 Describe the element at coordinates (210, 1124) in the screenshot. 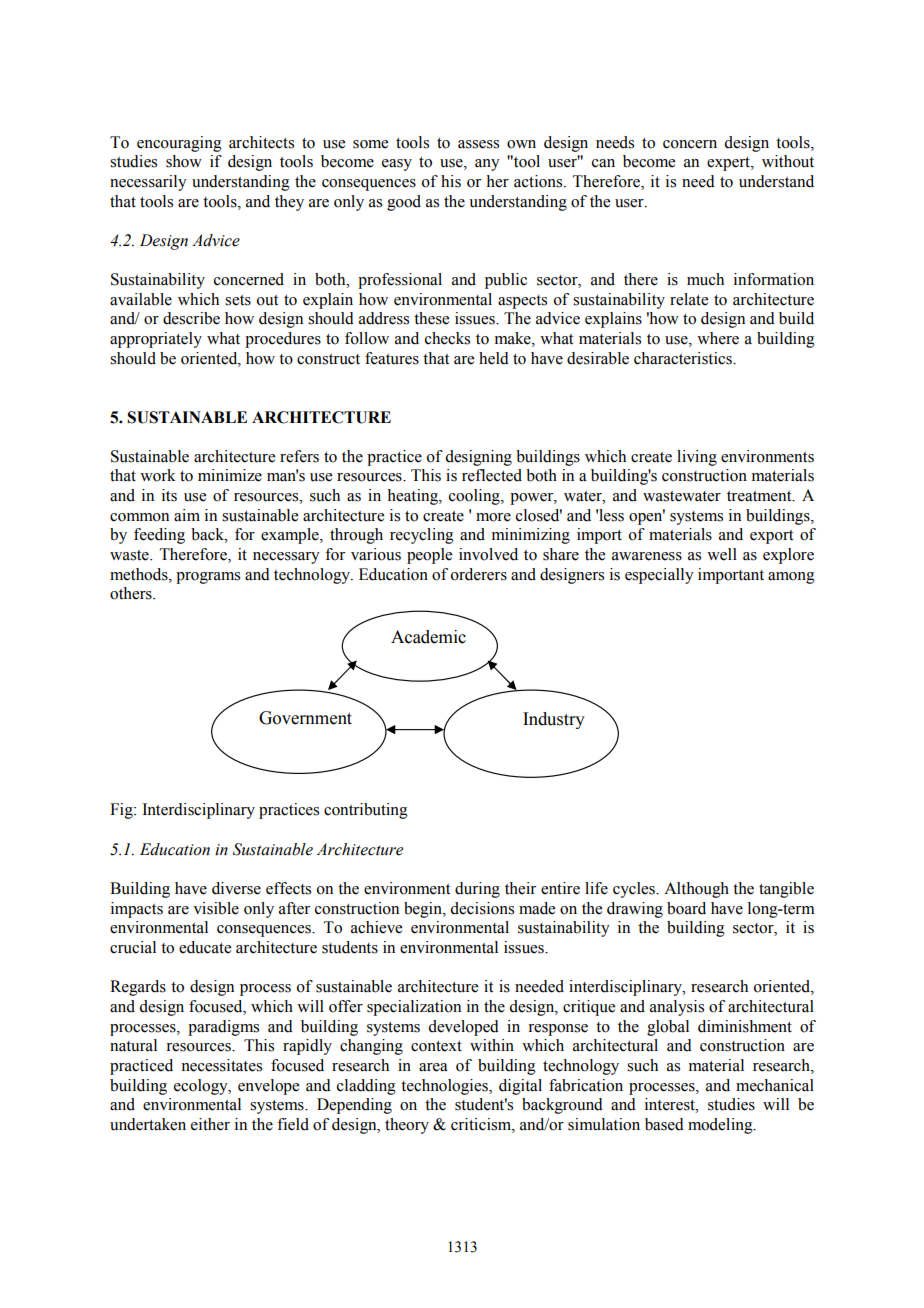

I see `either` at that location.
